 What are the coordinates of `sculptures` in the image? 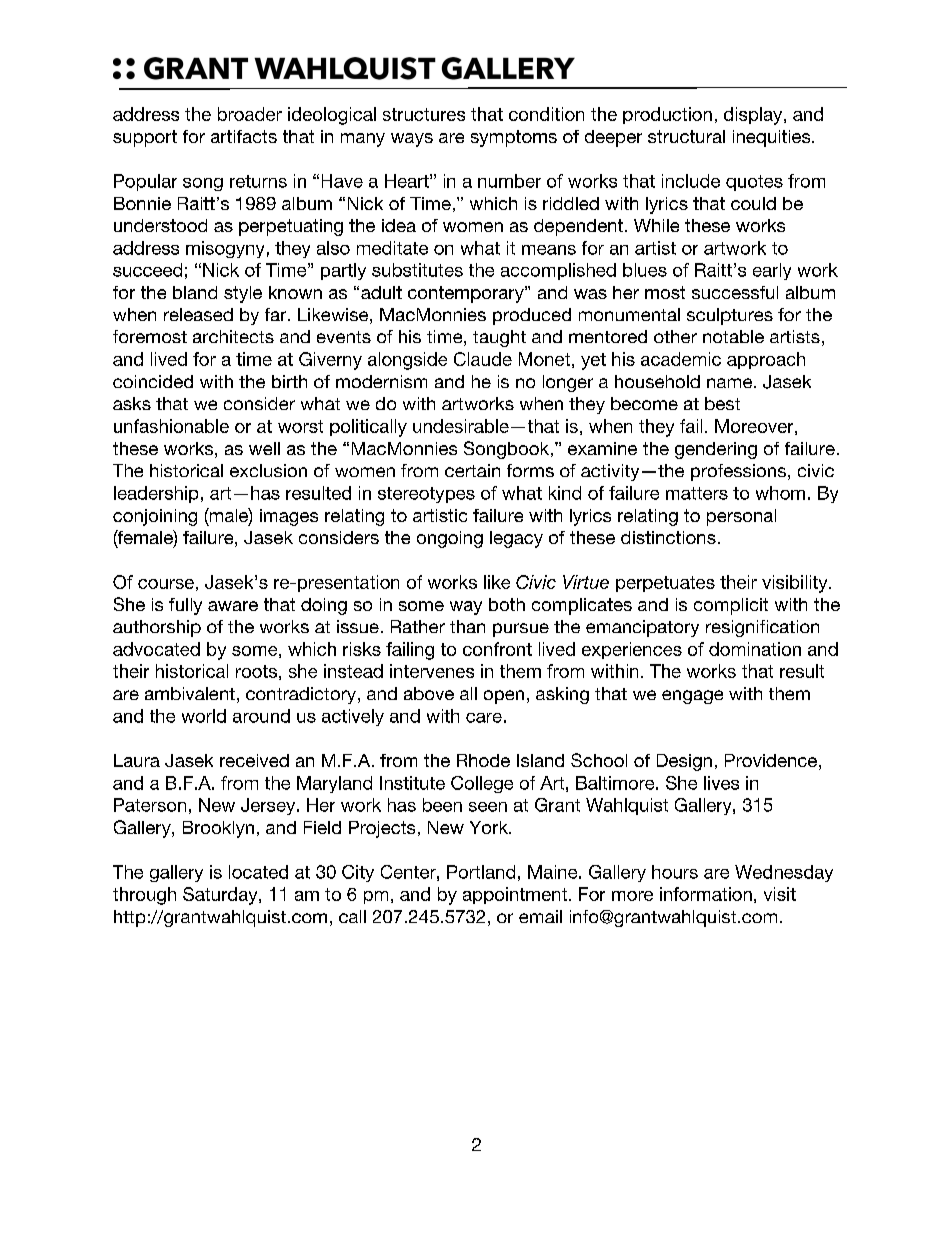 It's located at (730, 316).
